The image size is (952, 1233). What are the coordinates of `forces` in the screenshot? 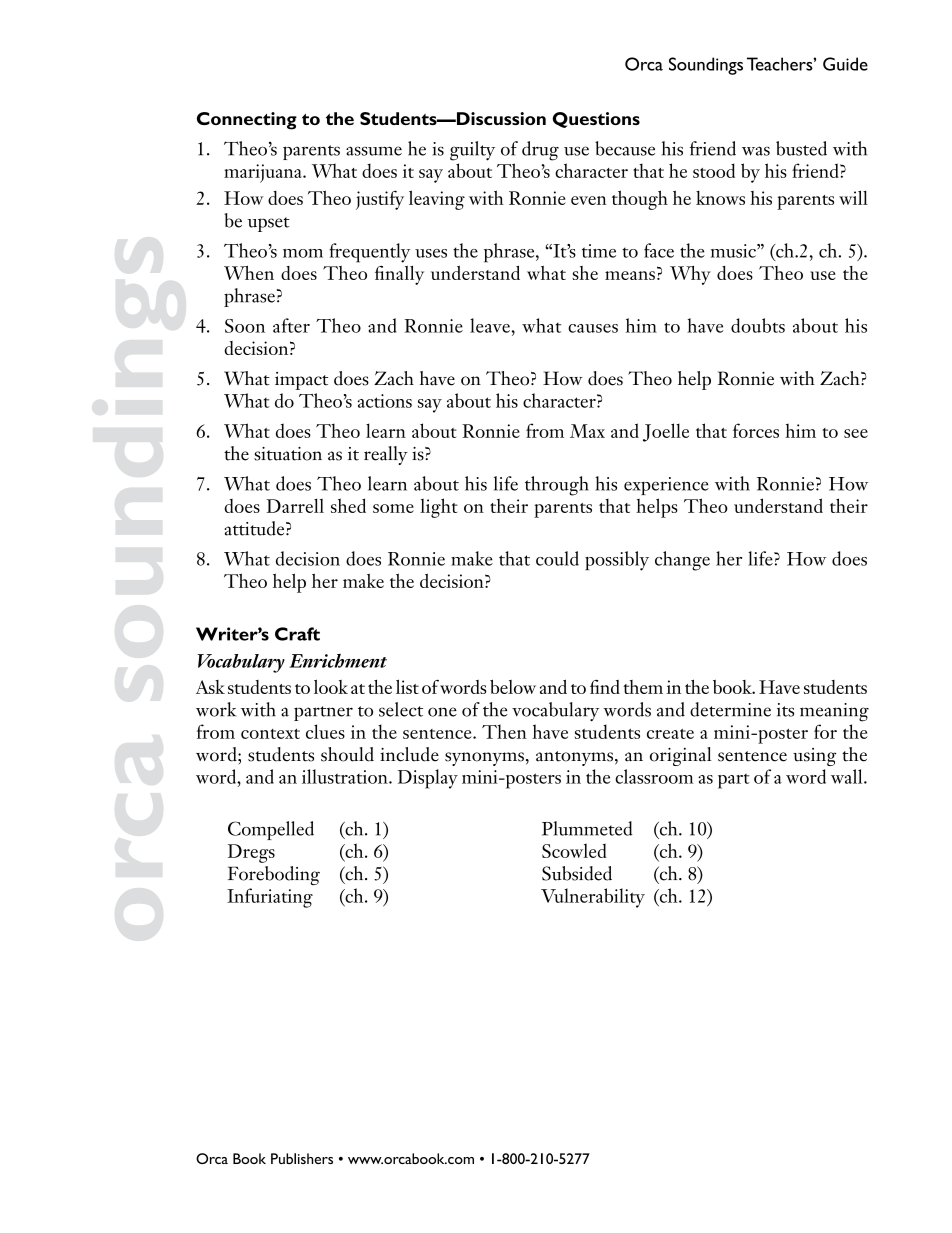 It's located at (756, 430).
